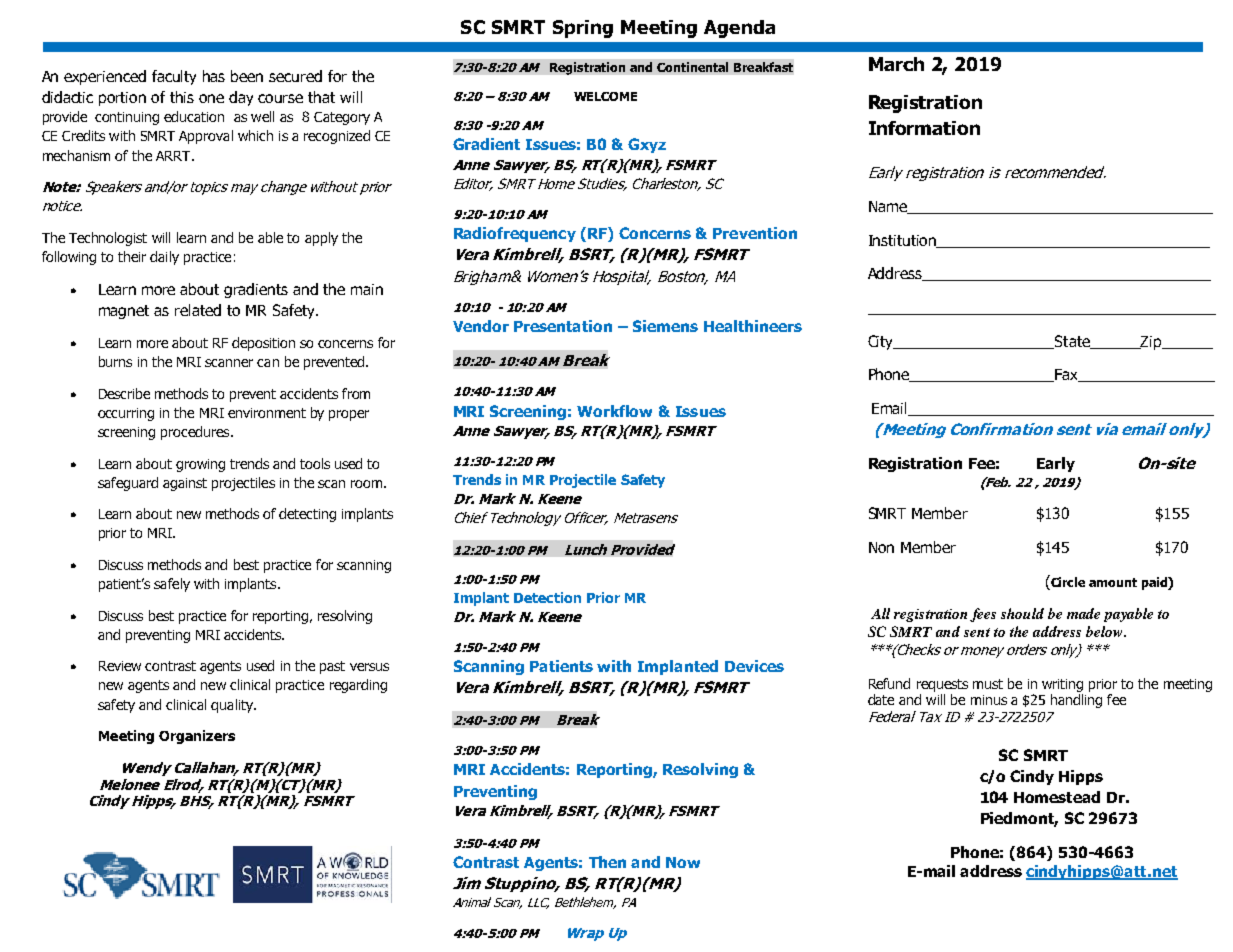  What do you see at coordinates (665, 326) in the image?
I see `Siemens` at bounding box center [665, 326].
